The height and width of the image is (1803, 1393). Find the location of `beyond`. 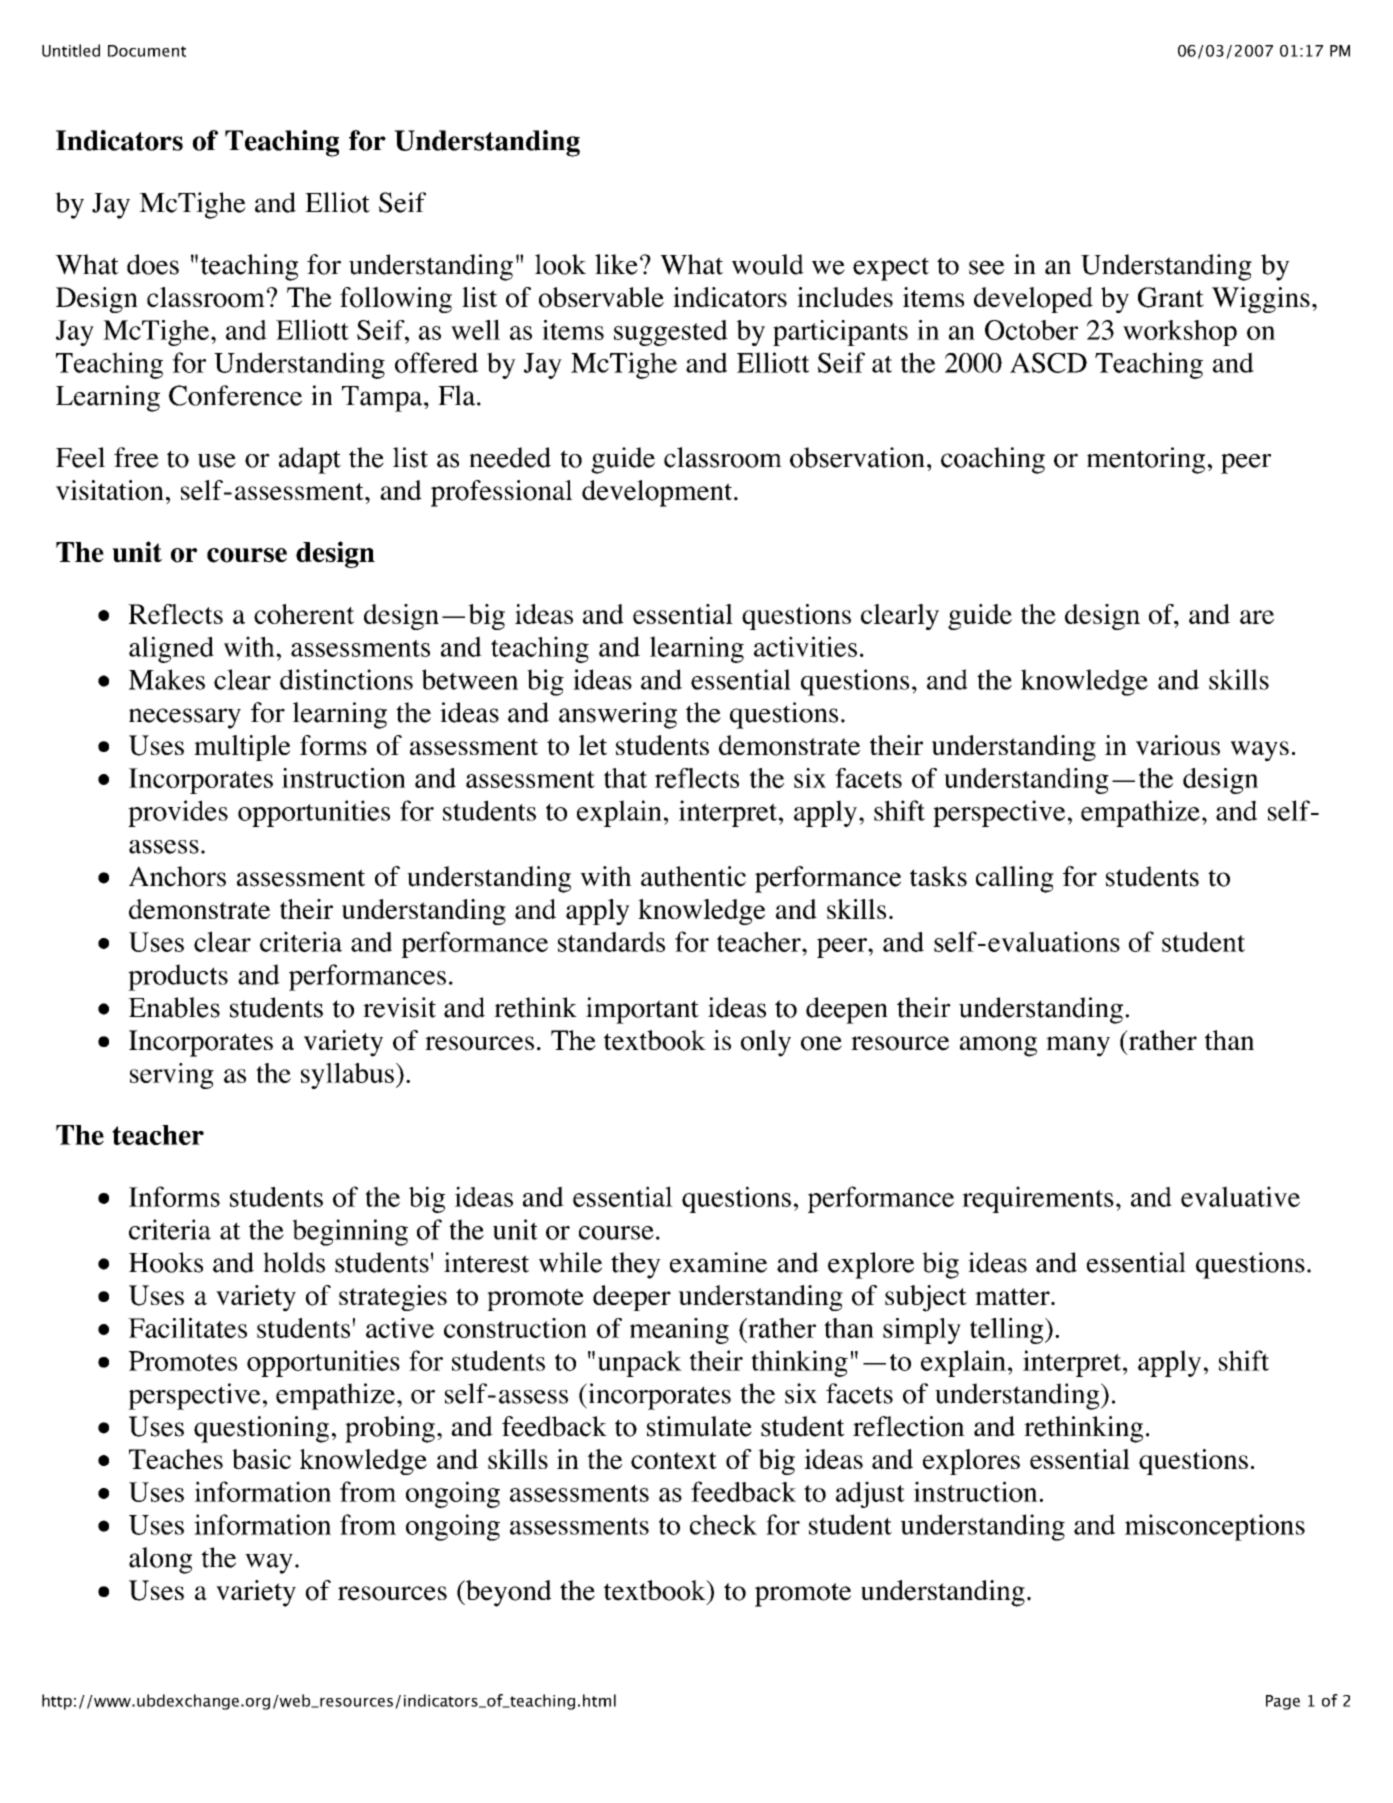

beyond is located at coordinates (507, 1593).
